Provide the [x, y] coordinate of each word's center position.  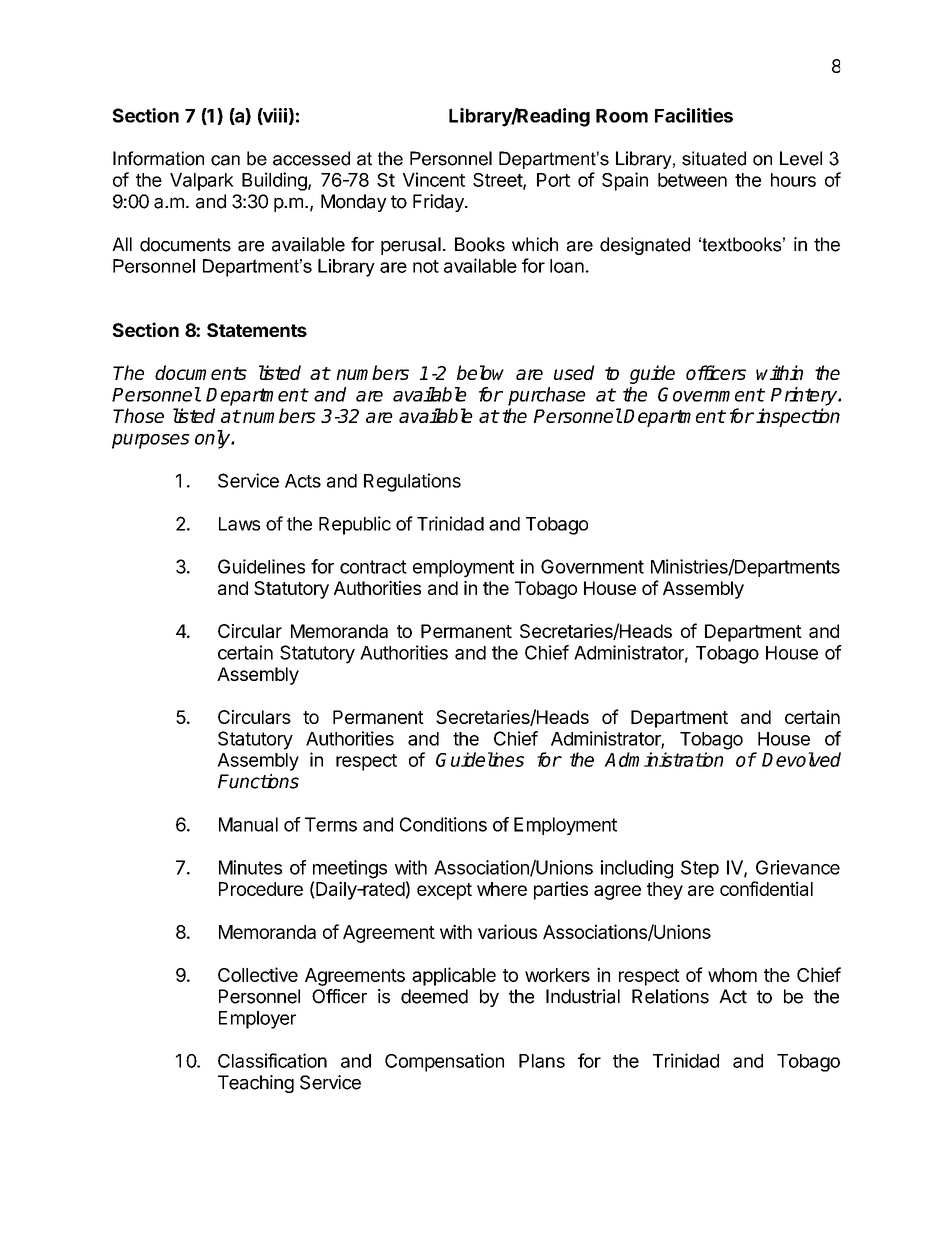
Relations [670, 996]
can [225, 160]
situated [714, 158]
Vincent [434, 179]
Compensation [444, 1062]
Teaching [256, 1084]
